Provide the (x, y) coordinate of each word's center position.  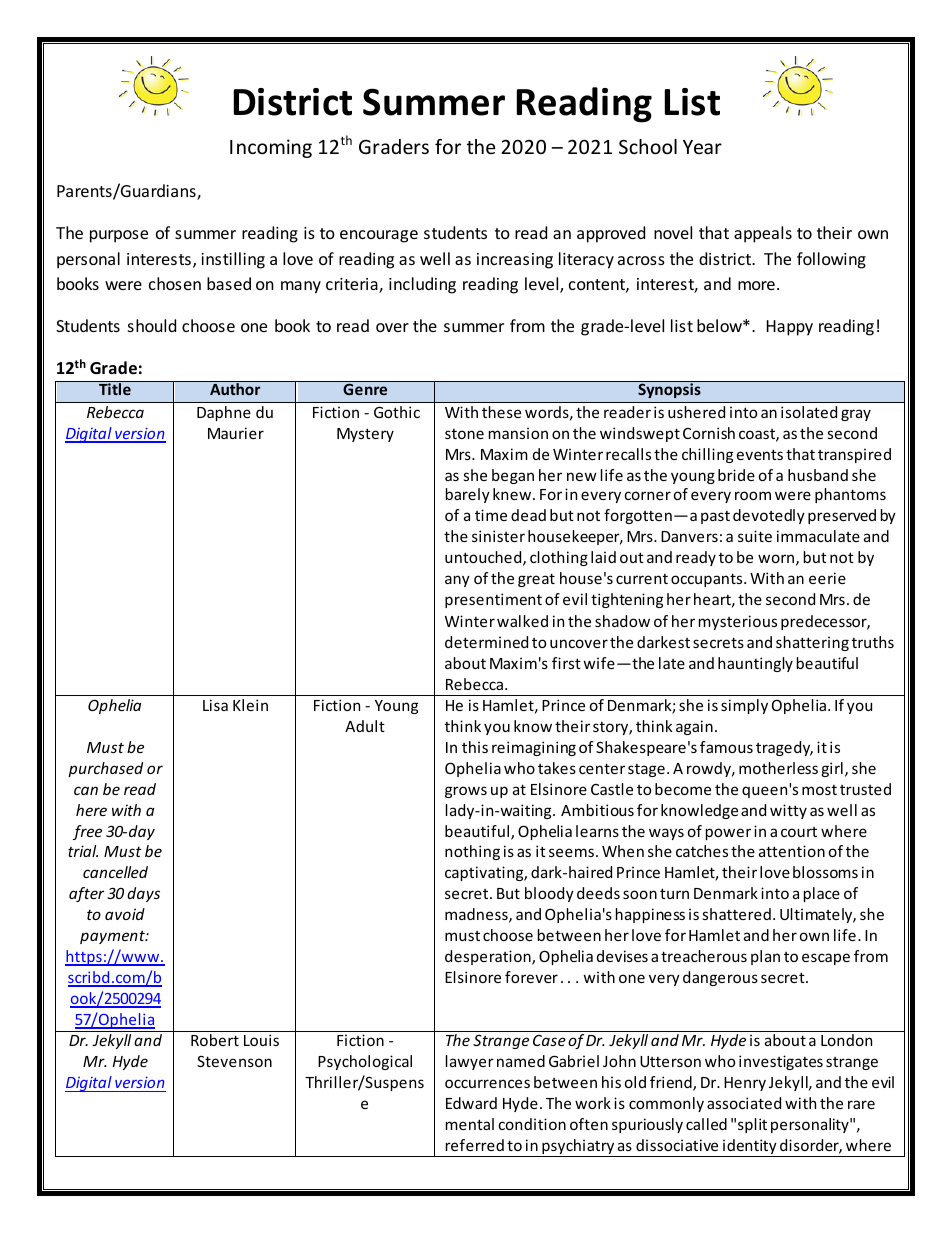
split (752, 1125)
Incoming (271, 148)
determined (486, 642)
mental (470, 1124)
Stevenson (234, 1061)
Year (702, 147)
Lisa (215, 705)
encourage (379, 236)
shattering (812, 643)
